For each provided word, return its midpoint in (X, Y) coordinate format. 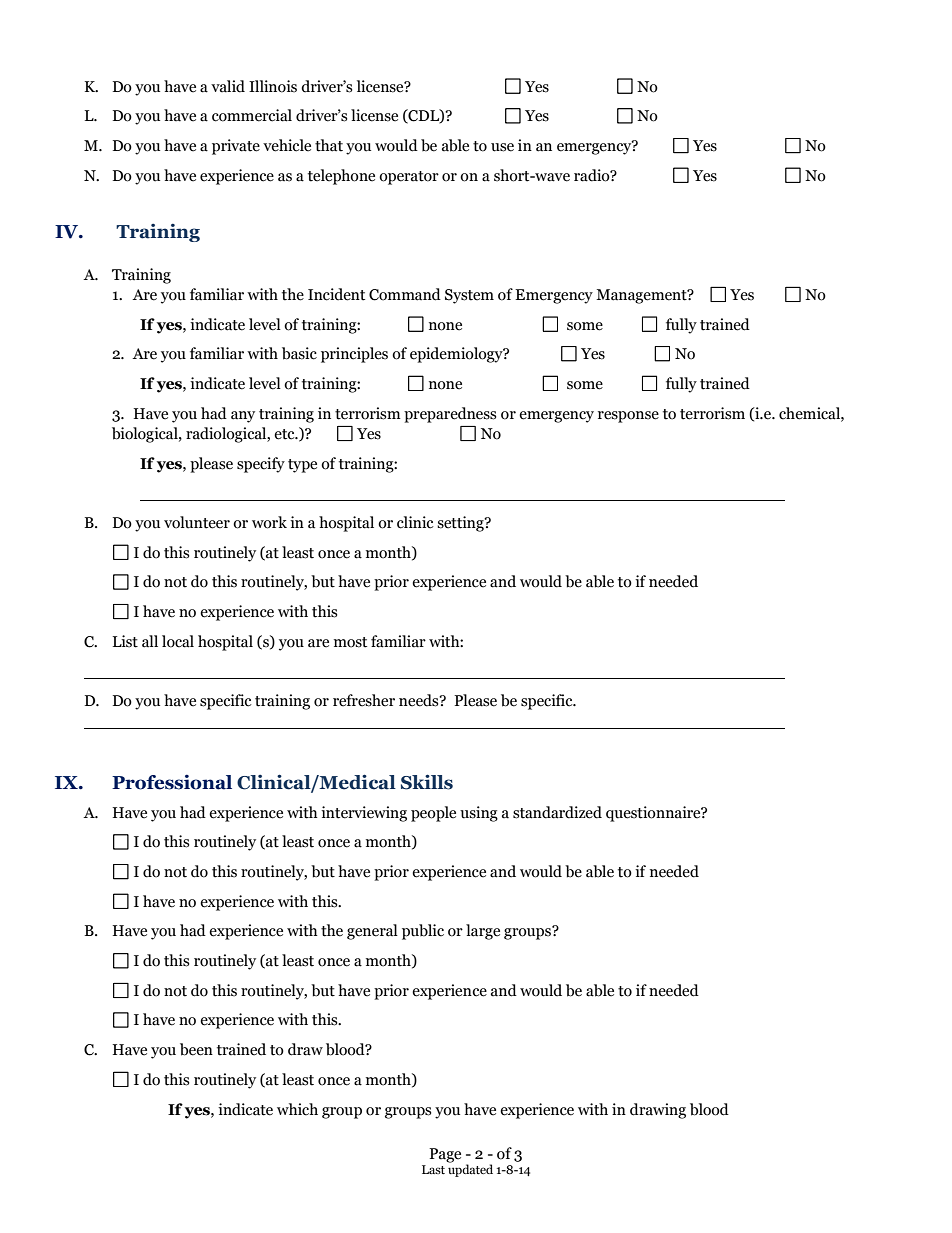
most (350, 642)
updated (470, 1169)
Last (433, 1169)
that (329, 145)
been (196, 1049)
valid (228, 86)
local (178, 641)
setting (461, 524)
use (502, 147)
